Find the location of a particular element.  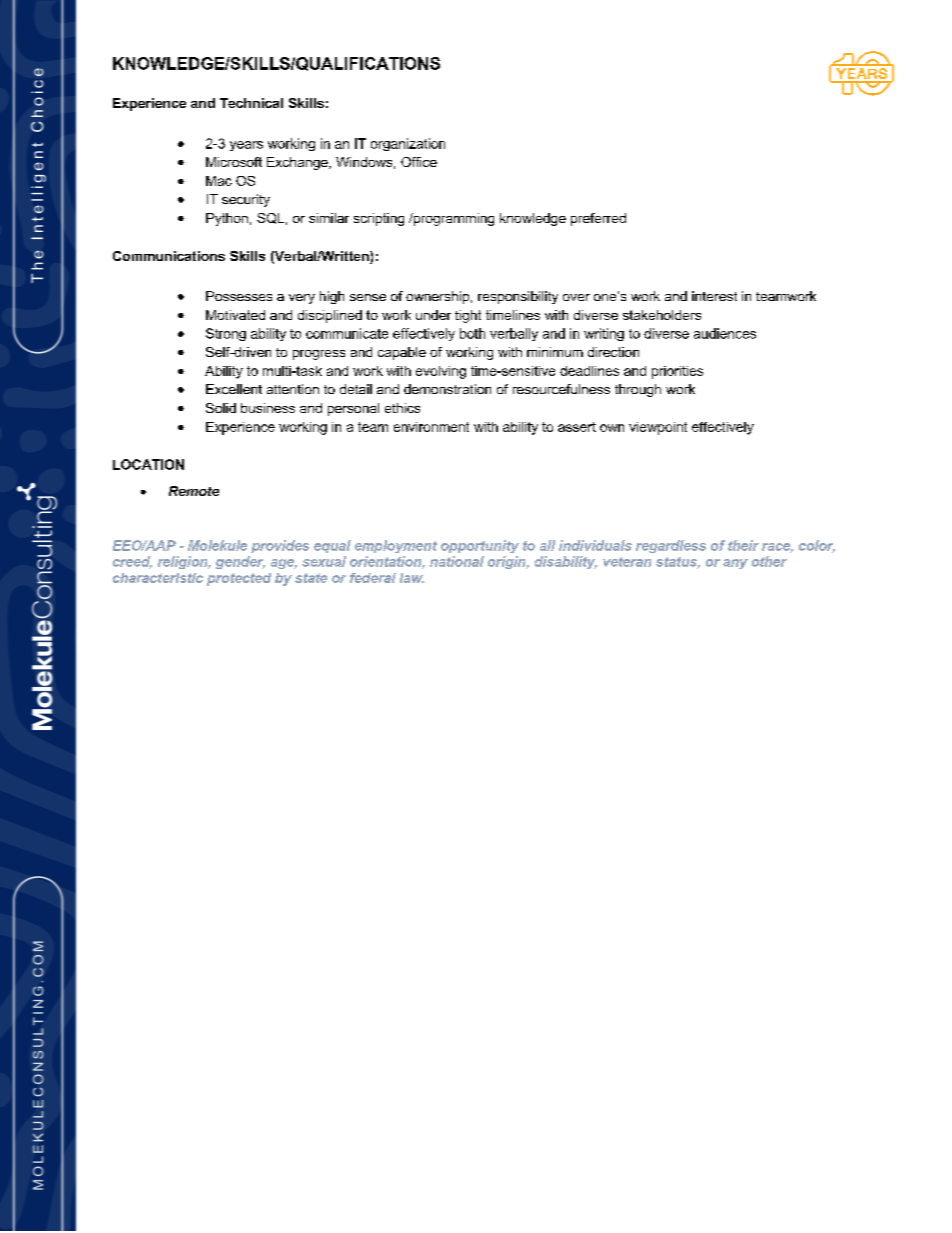

Technical is located at coordinates (251, 103).
